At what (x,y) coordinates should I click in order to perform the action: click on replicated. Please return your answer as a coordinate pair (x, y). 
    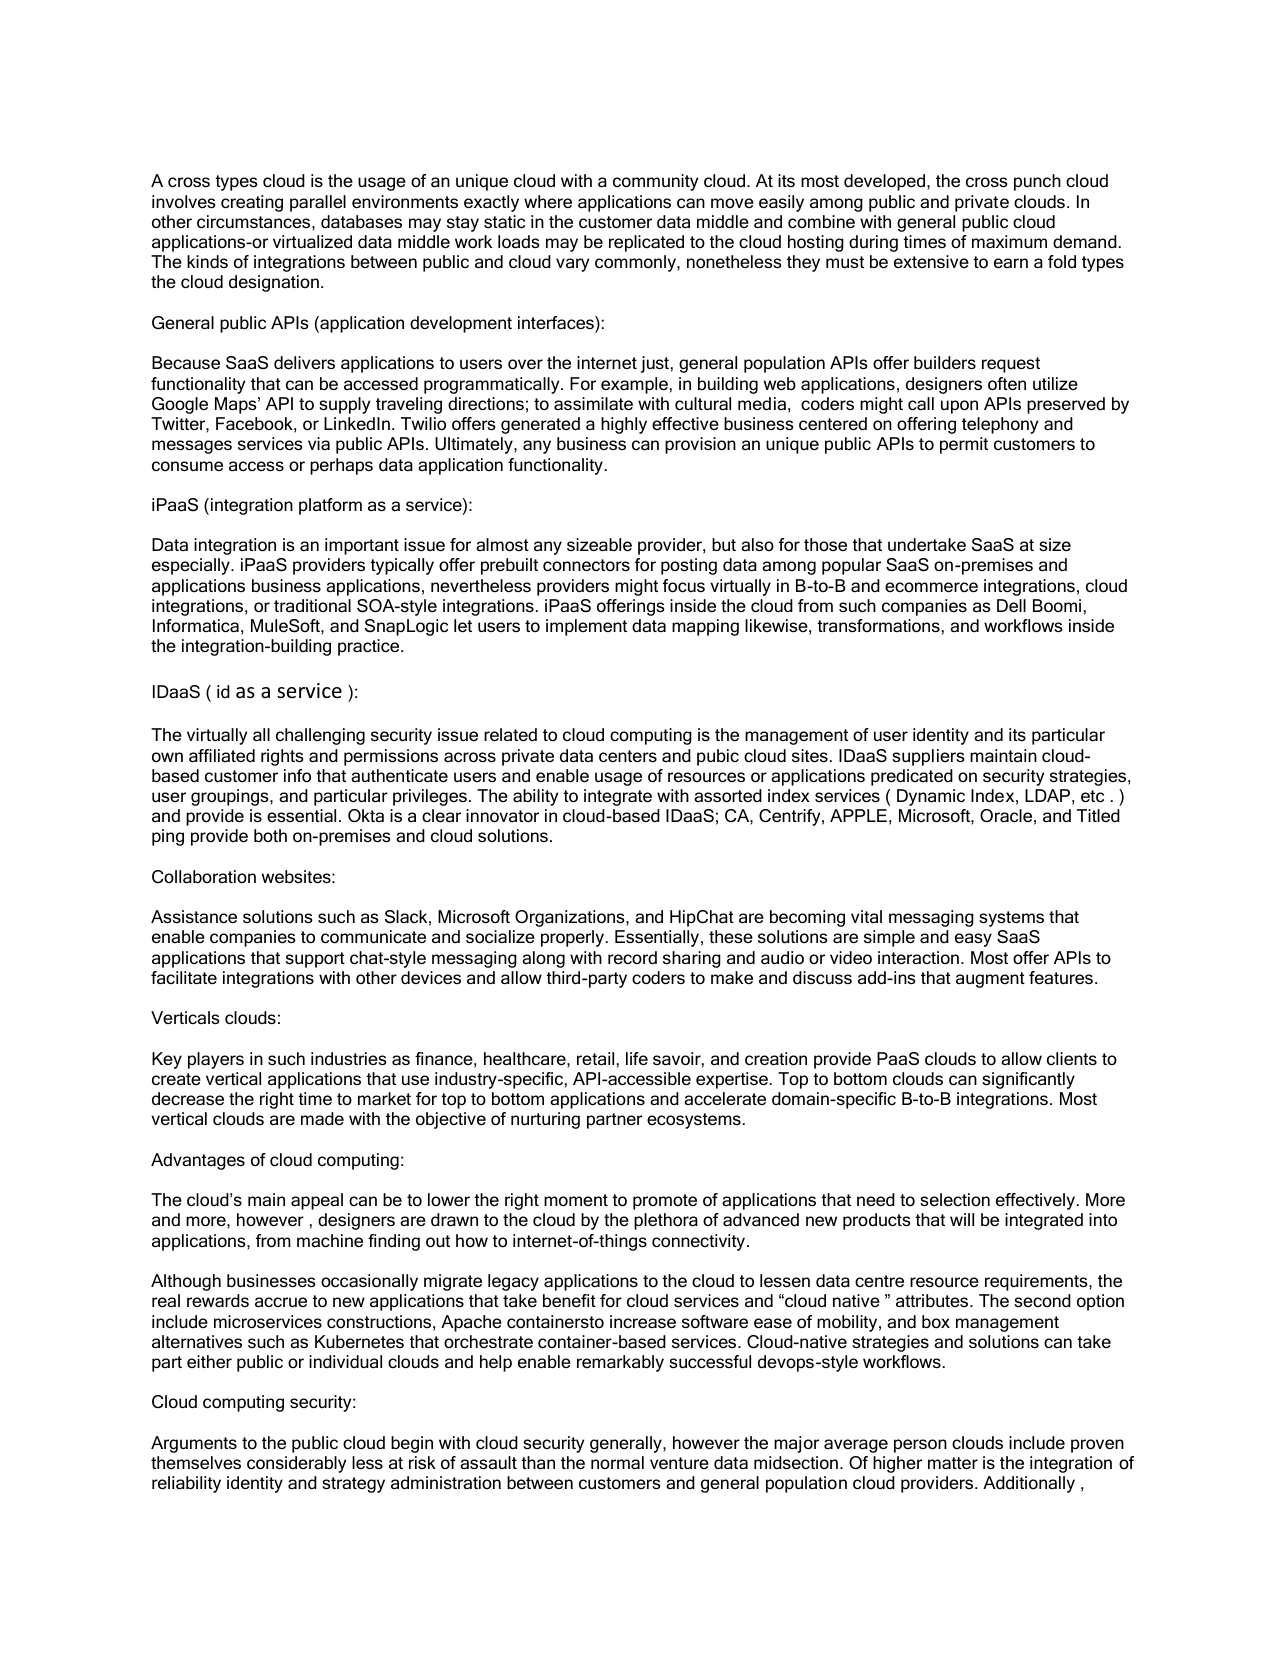
    Looking at the image, I should click on (646, 243).
